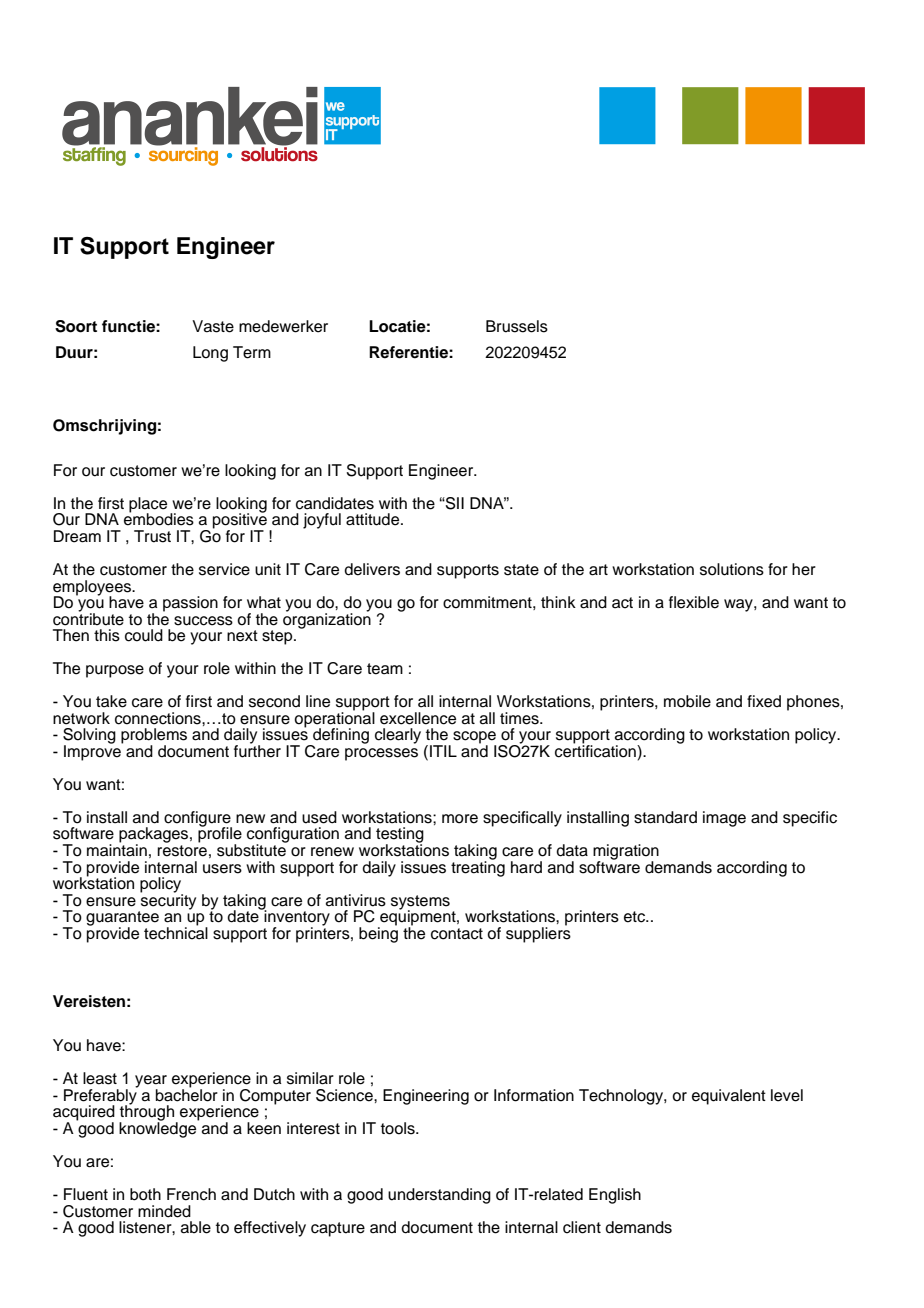  What do you see at coordinates (732, 569) in the screenshot?
I see `solutions` at bounding box center [732, 569].
